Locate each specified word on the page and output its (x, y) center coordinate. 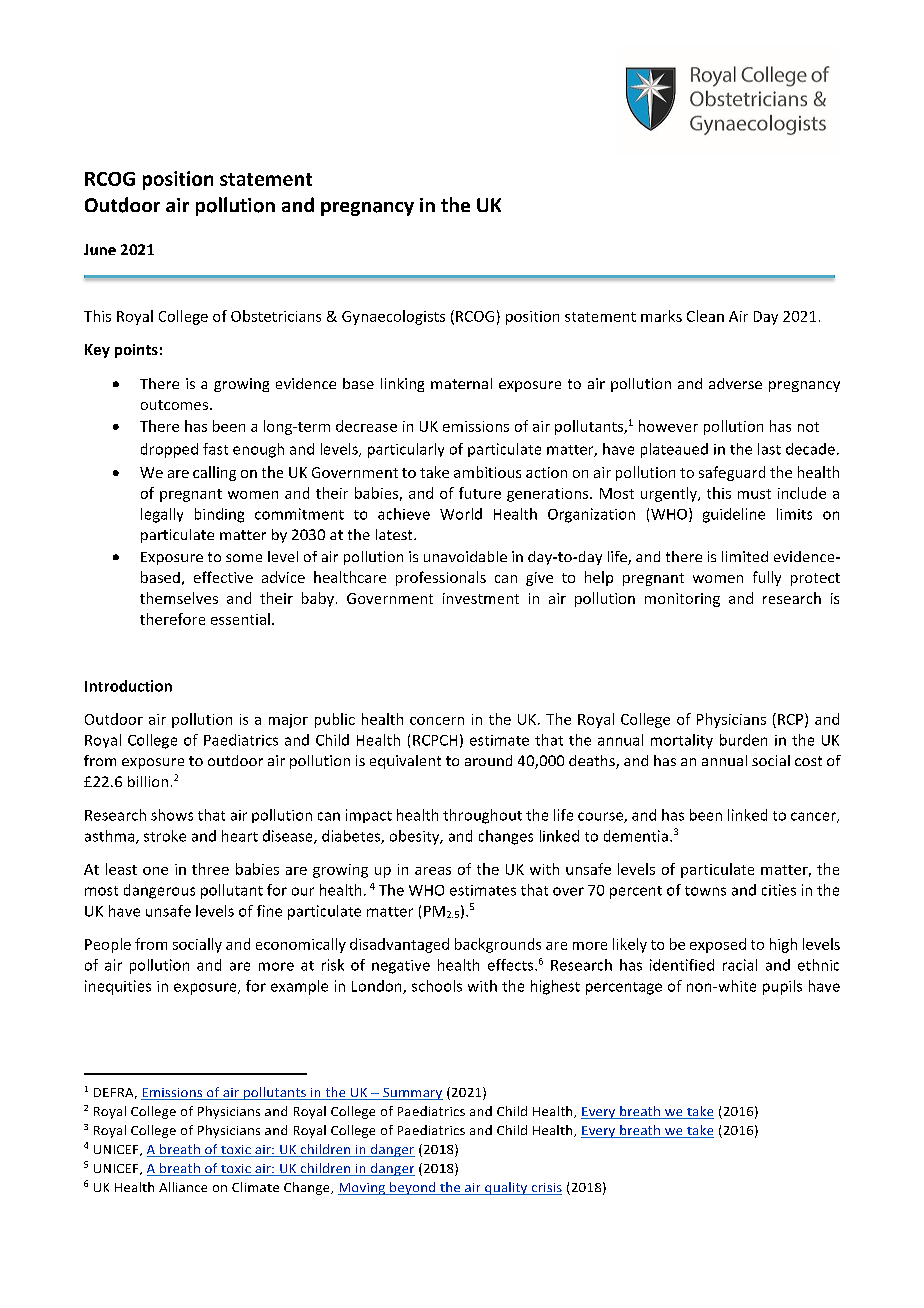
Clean (705, 316)
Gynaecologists (393, 317)
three (210, 869)
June (100, 249)
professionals (441, 578)
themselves (179, 598)
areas (433, 871)
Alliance (183, 1187)
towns (705, 891)
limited (745, 556)
